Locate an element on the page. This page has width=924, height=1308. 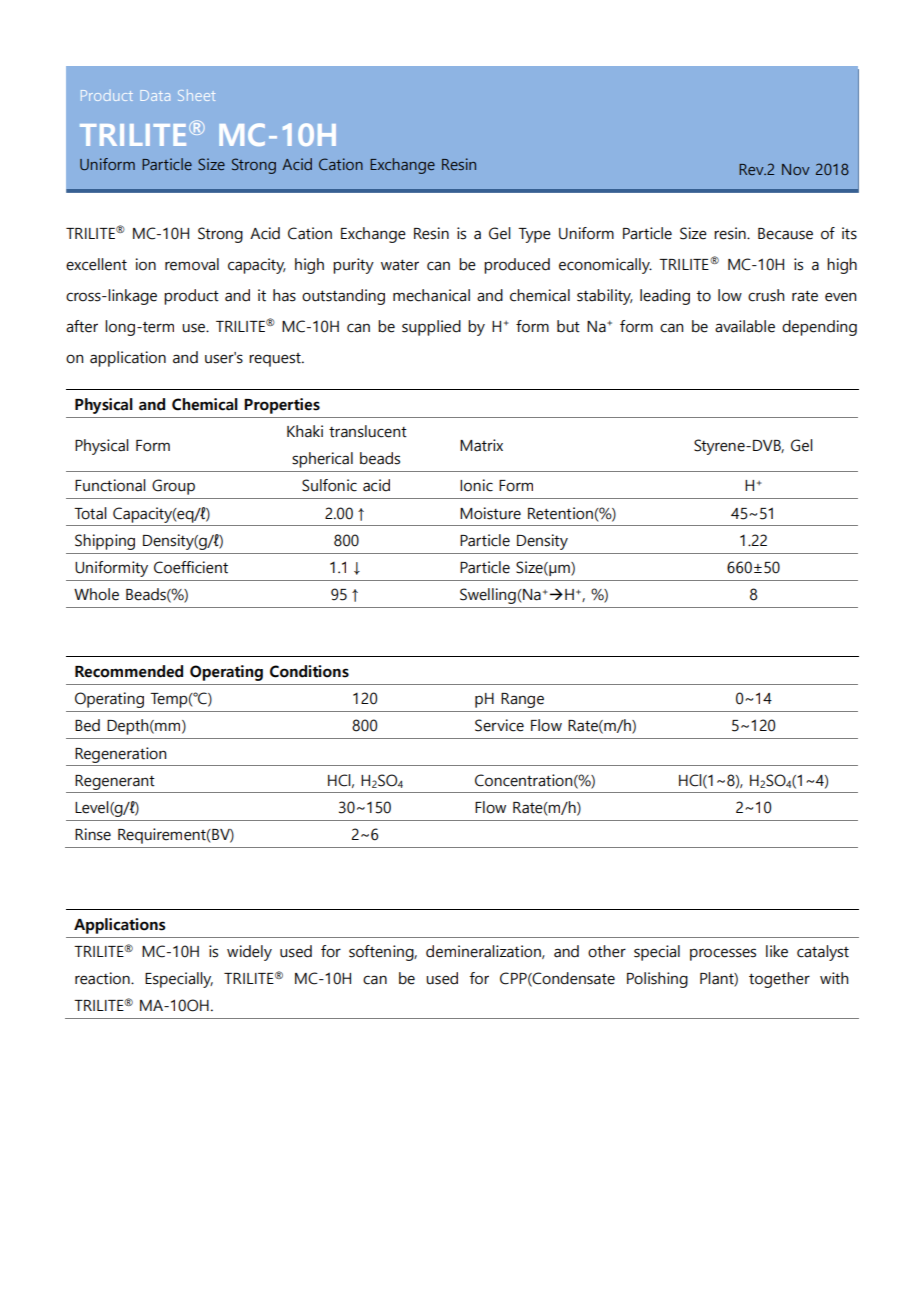
Retention is located at coordinates (560, 513).
